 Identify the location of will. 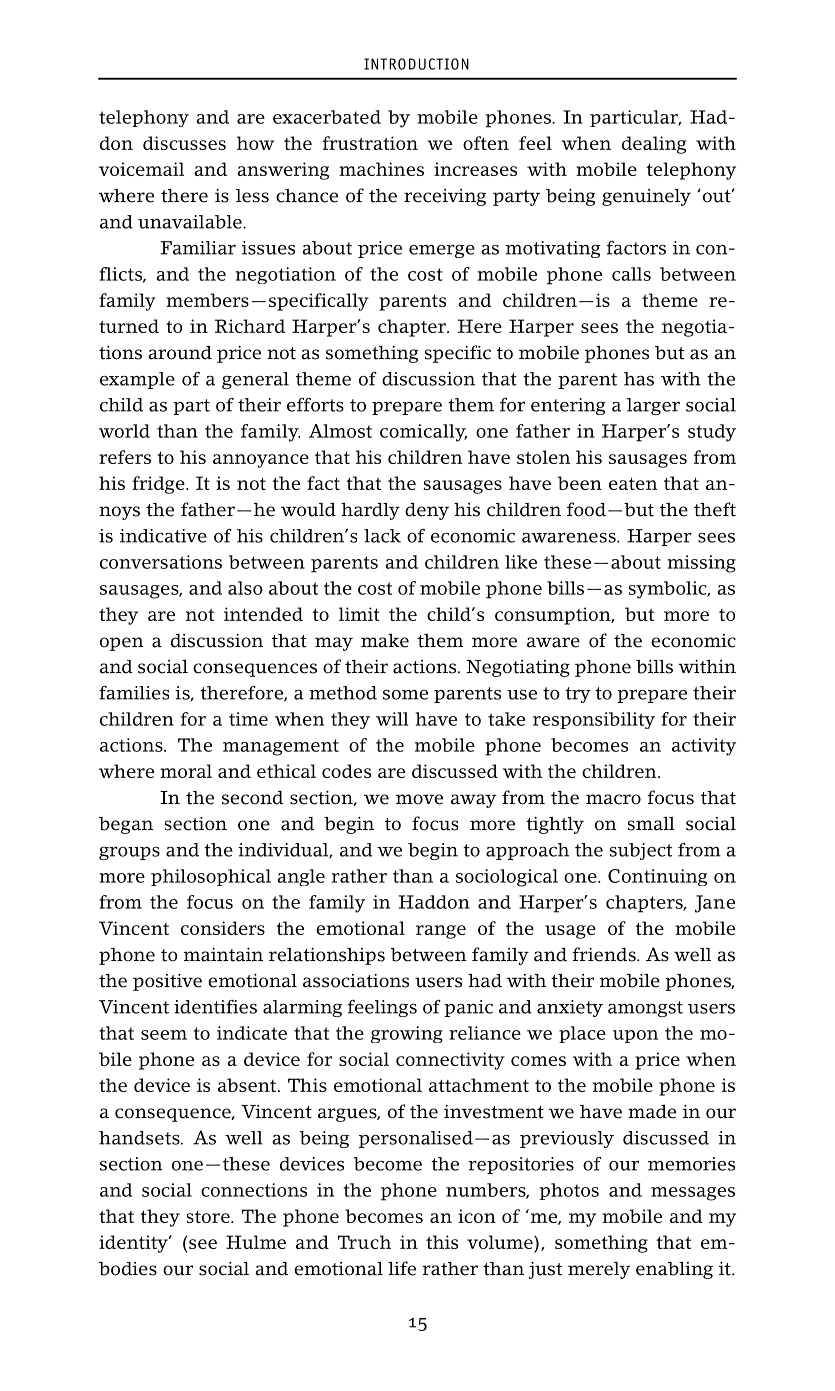
(392, 719).
